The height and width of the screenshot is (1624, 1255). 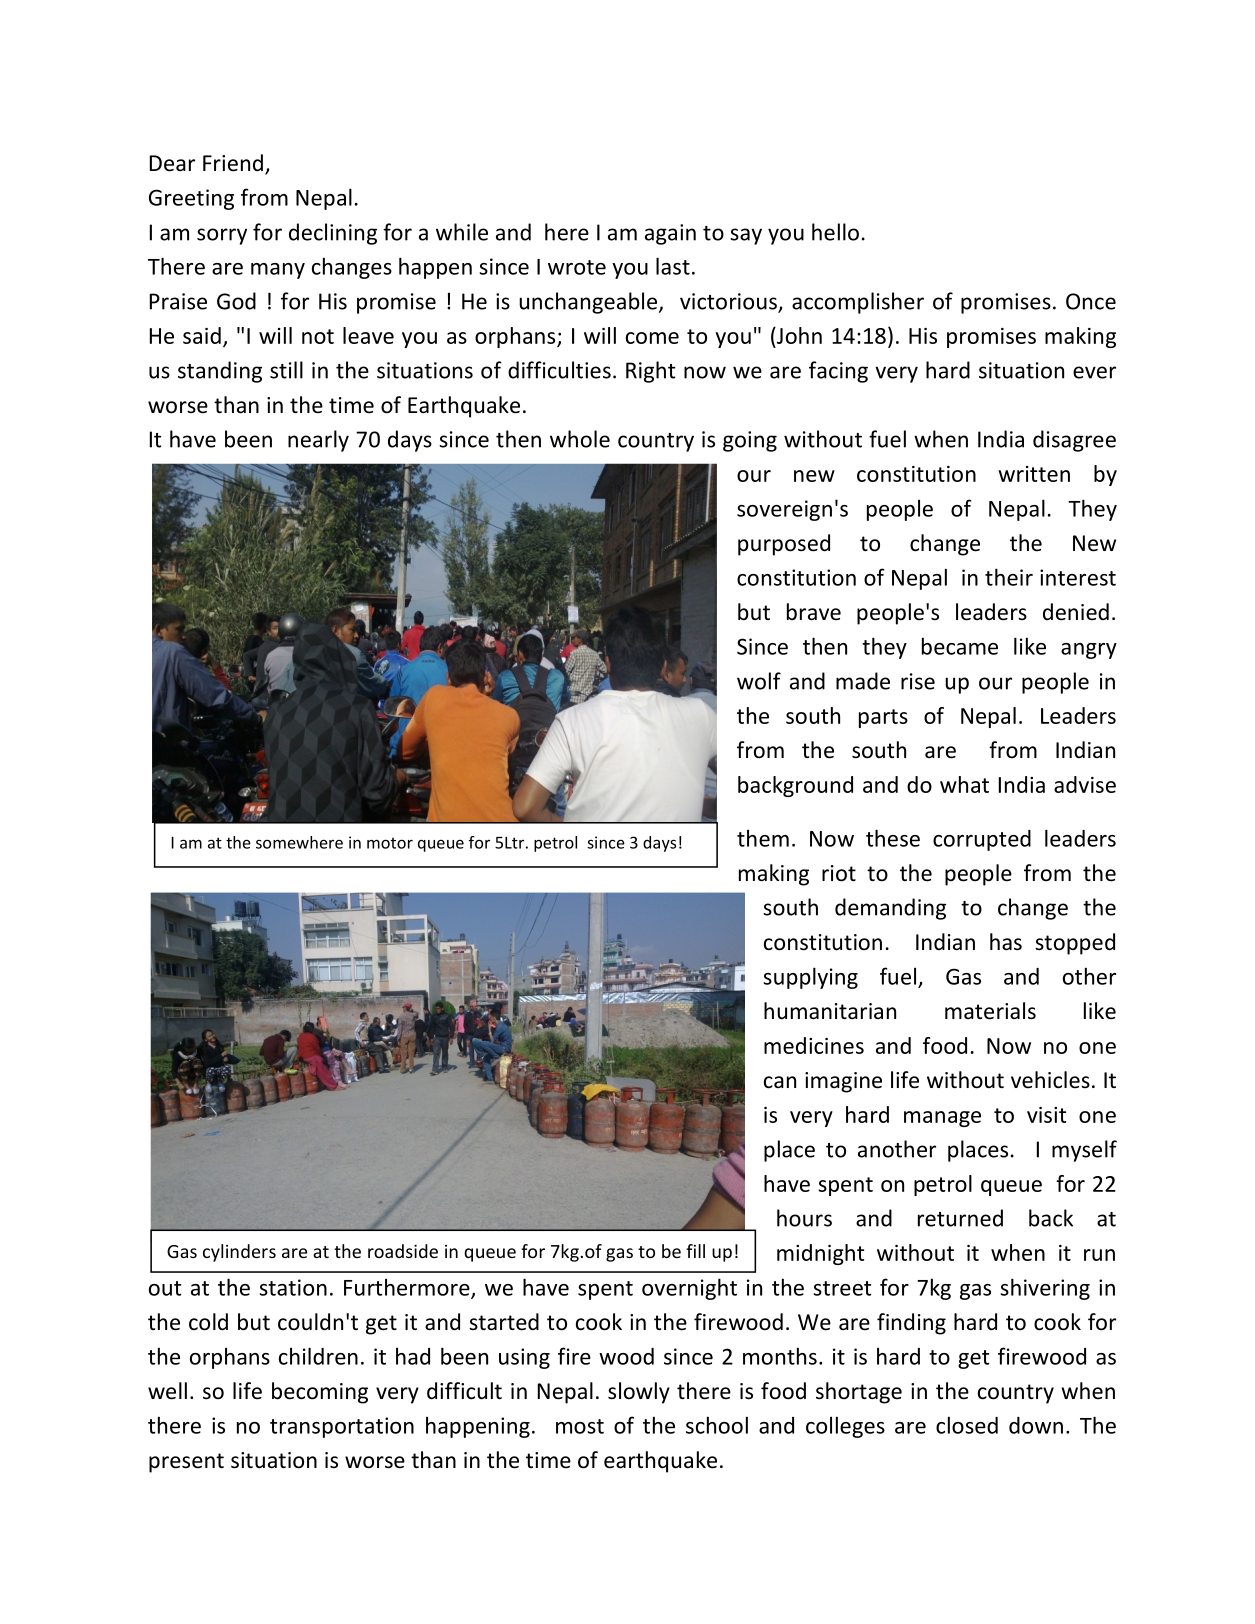 I want to click on again, so click(x=670, y=234).
